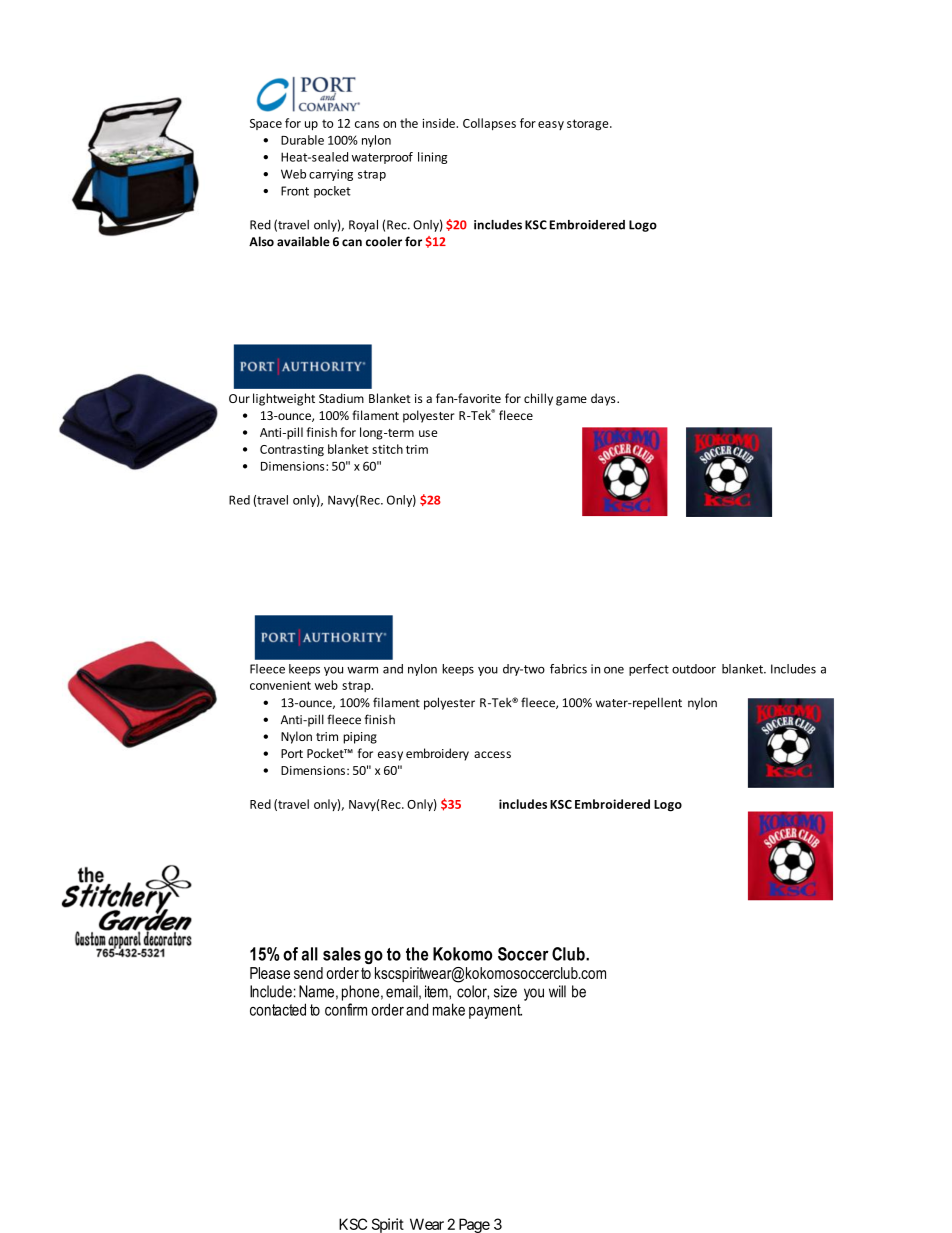  What do you see at coordinates (557, 991) in the screenshot?
I see `will` at bounding box center [557, 991].
